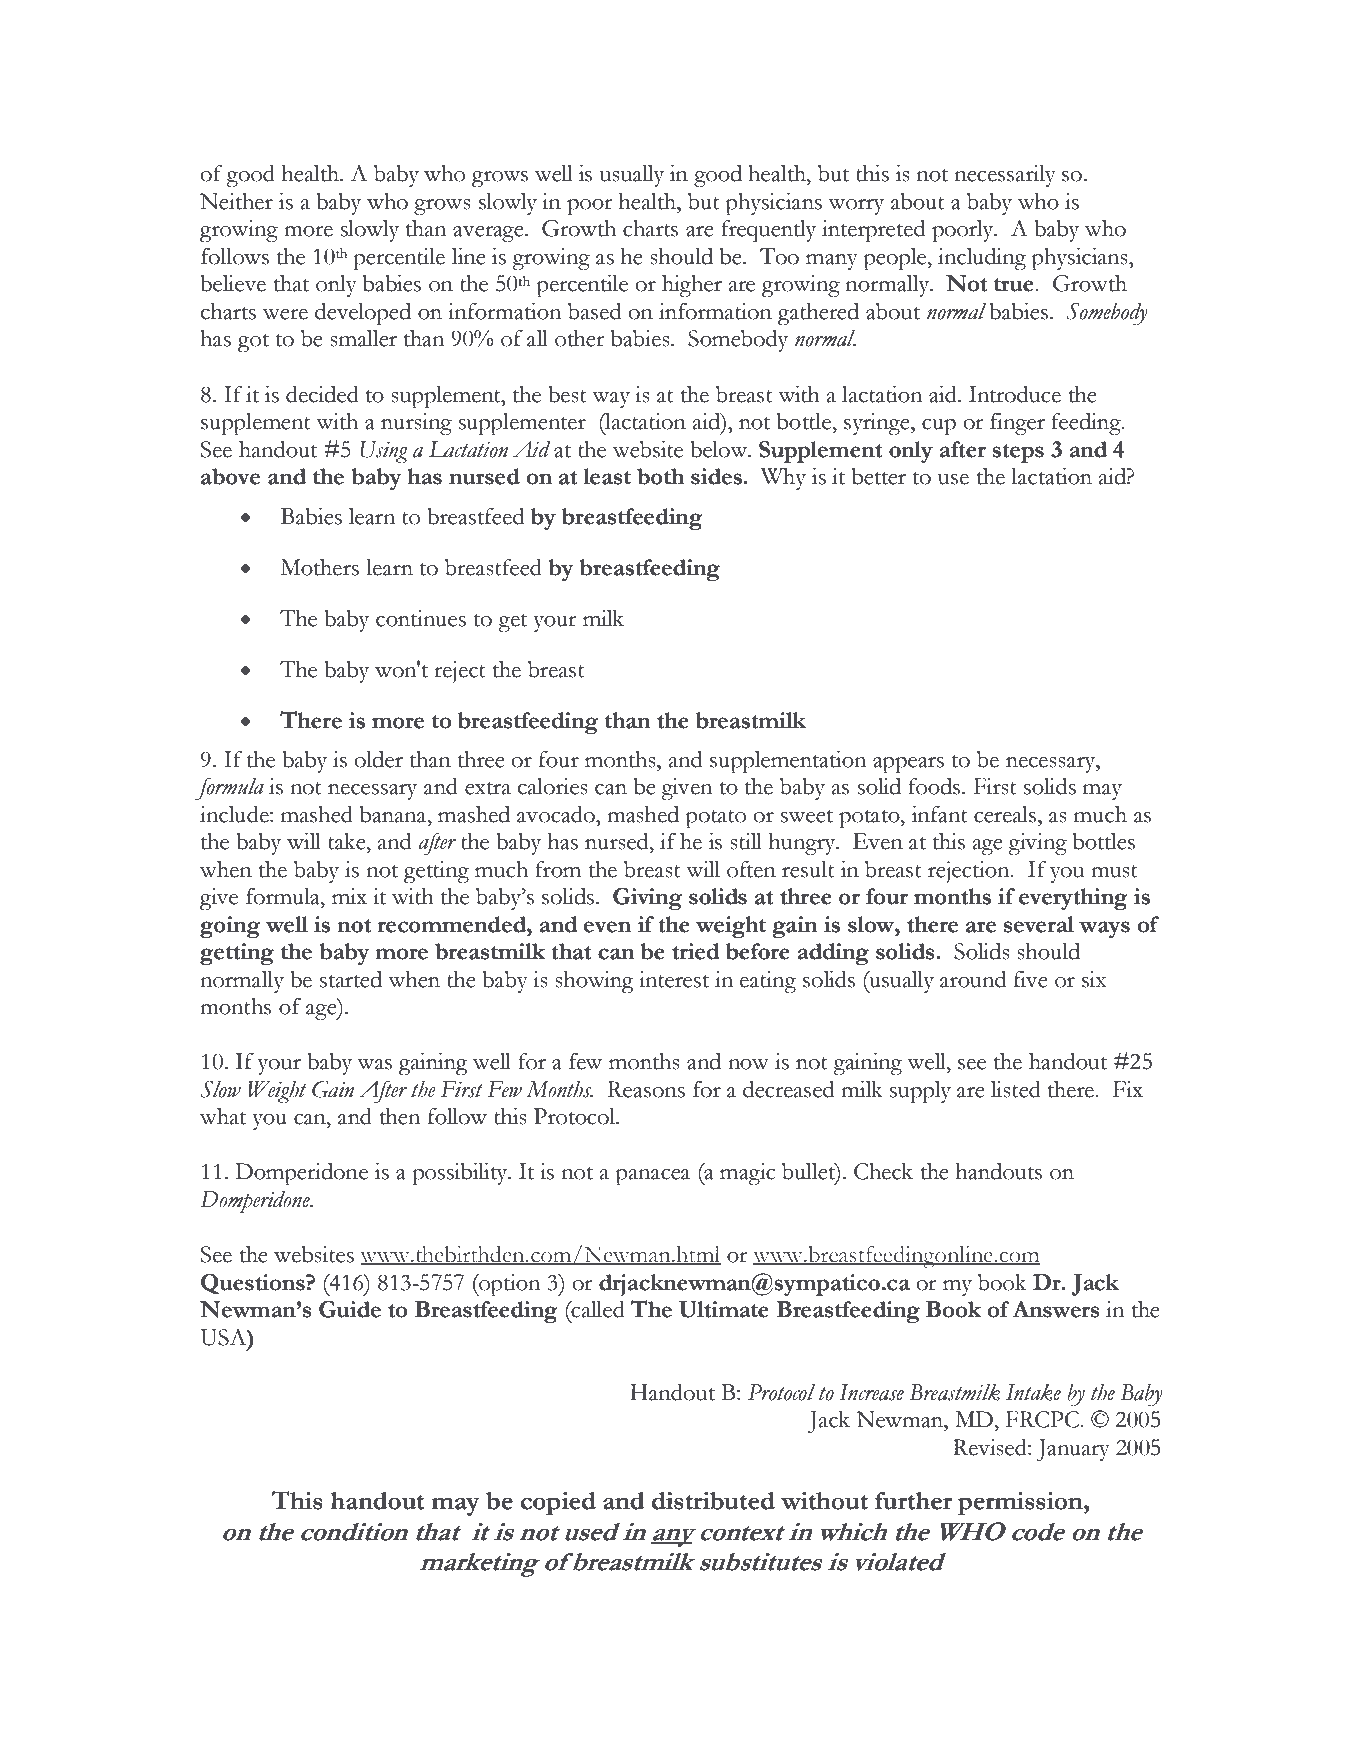  Describe the element at coordinates (713, 1501) in the image. I see `distributed` at that location.
